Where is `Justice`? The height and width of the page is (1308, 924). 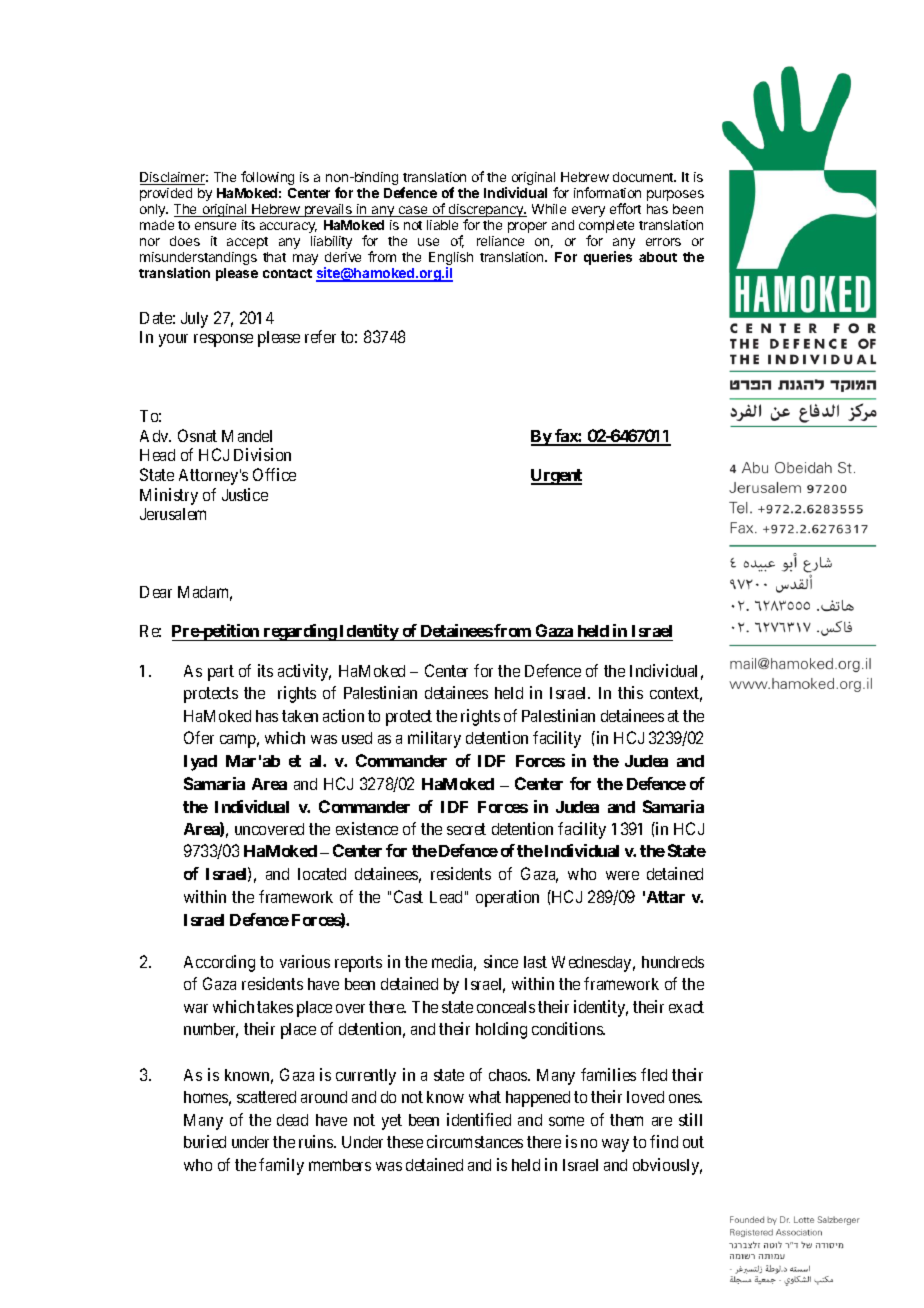 Justice is located at coordinates (245, 494).
